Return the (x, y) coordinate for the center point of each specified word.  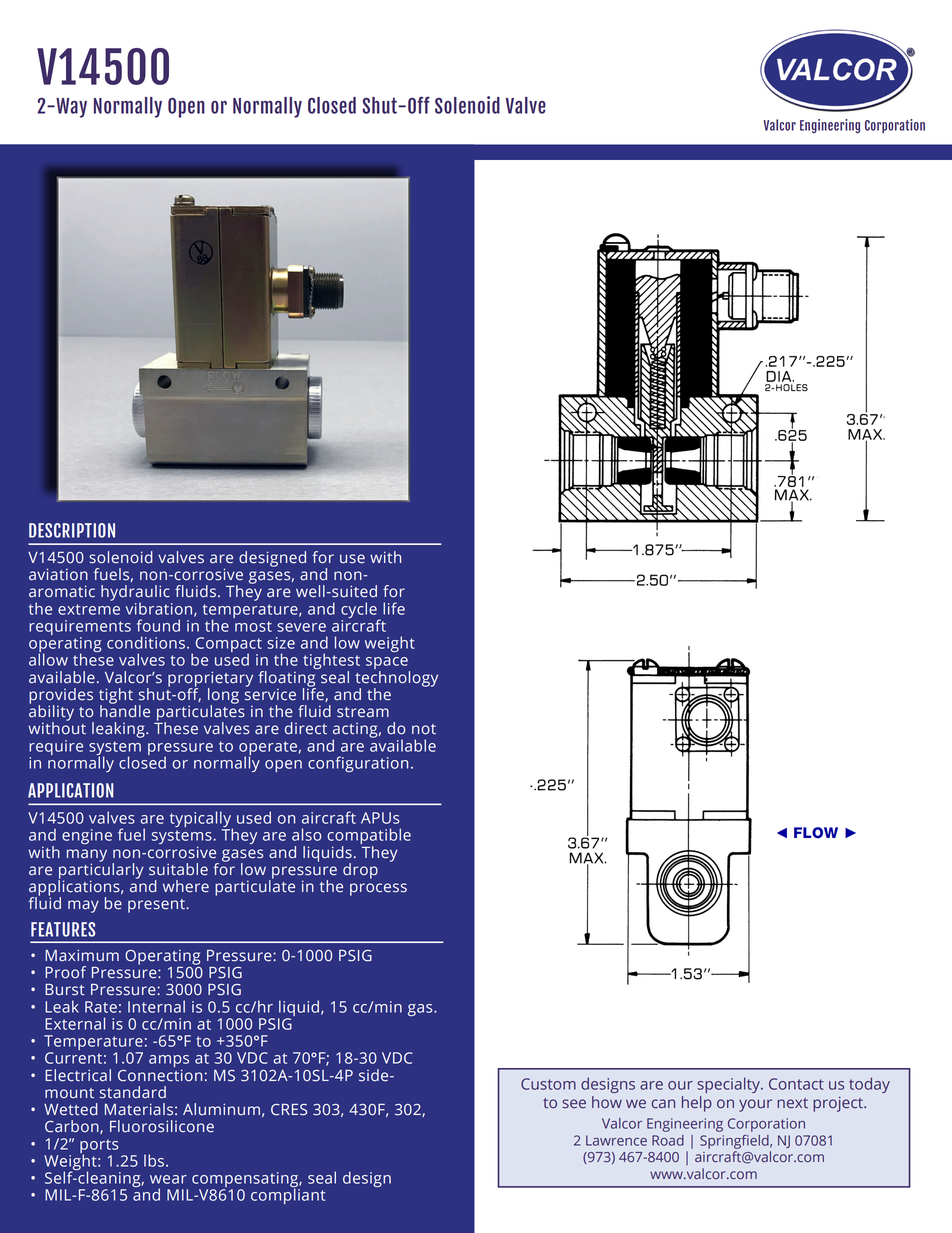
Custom (548, 1084)
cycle (360, 611)
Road (668, 1140)
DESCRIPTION (72, 530)
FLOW (816, 833)
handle (125, 710)
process (378, 889)
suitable (178, 869)
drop (360, 871)
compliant (288, 1195)
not (424, 729)
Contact (796, 1084)
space (388, 664)
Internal (156, 1006)
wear (168, 1179)
